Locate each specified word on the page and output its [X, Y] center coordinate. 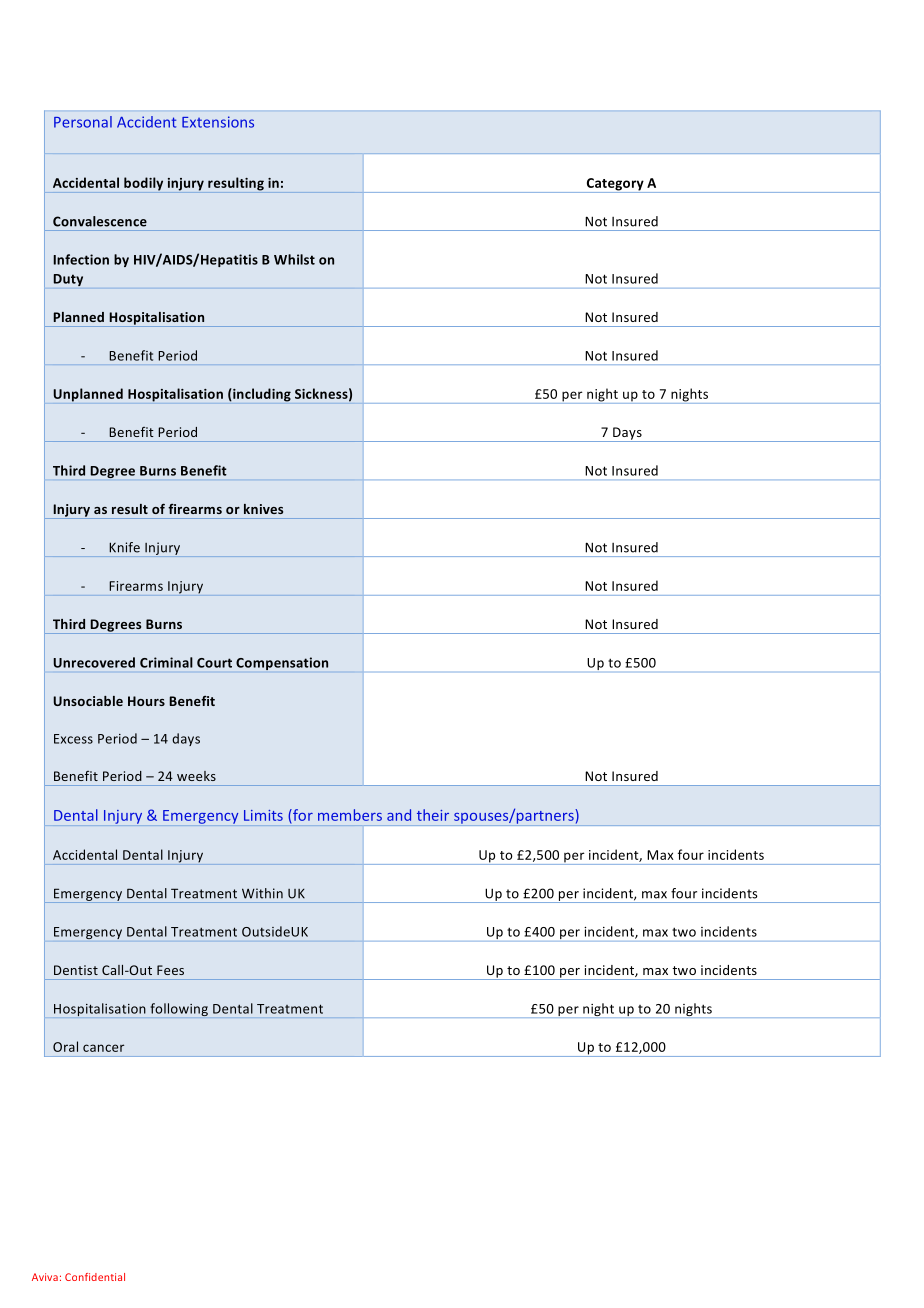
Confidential [95, 1277]
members [350, 815]
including [261, 395]
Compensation [282, 663]
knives [263, 509]
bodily [143, 184]
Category [615, 185]
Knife [124, 547]
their [433, 815]
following [179, 1009]
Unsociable [88, 701]
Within [262, 893]
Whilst [294, 259]
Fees [170, 970]
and [399, 815]
